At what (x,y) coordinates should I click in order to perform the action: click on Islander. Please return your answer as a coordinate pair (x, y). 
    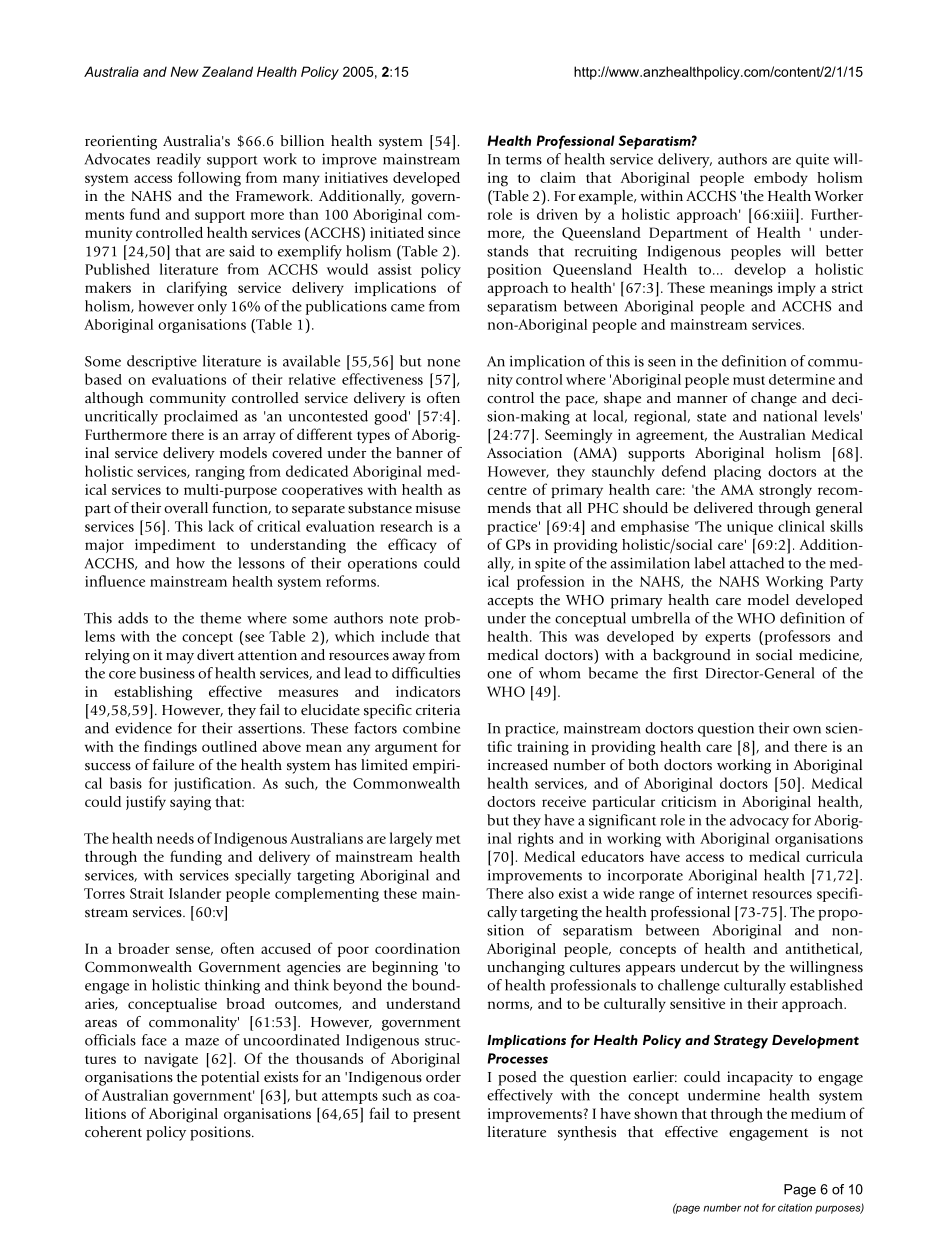
    Looking at the image, I should click on (195, 893).
